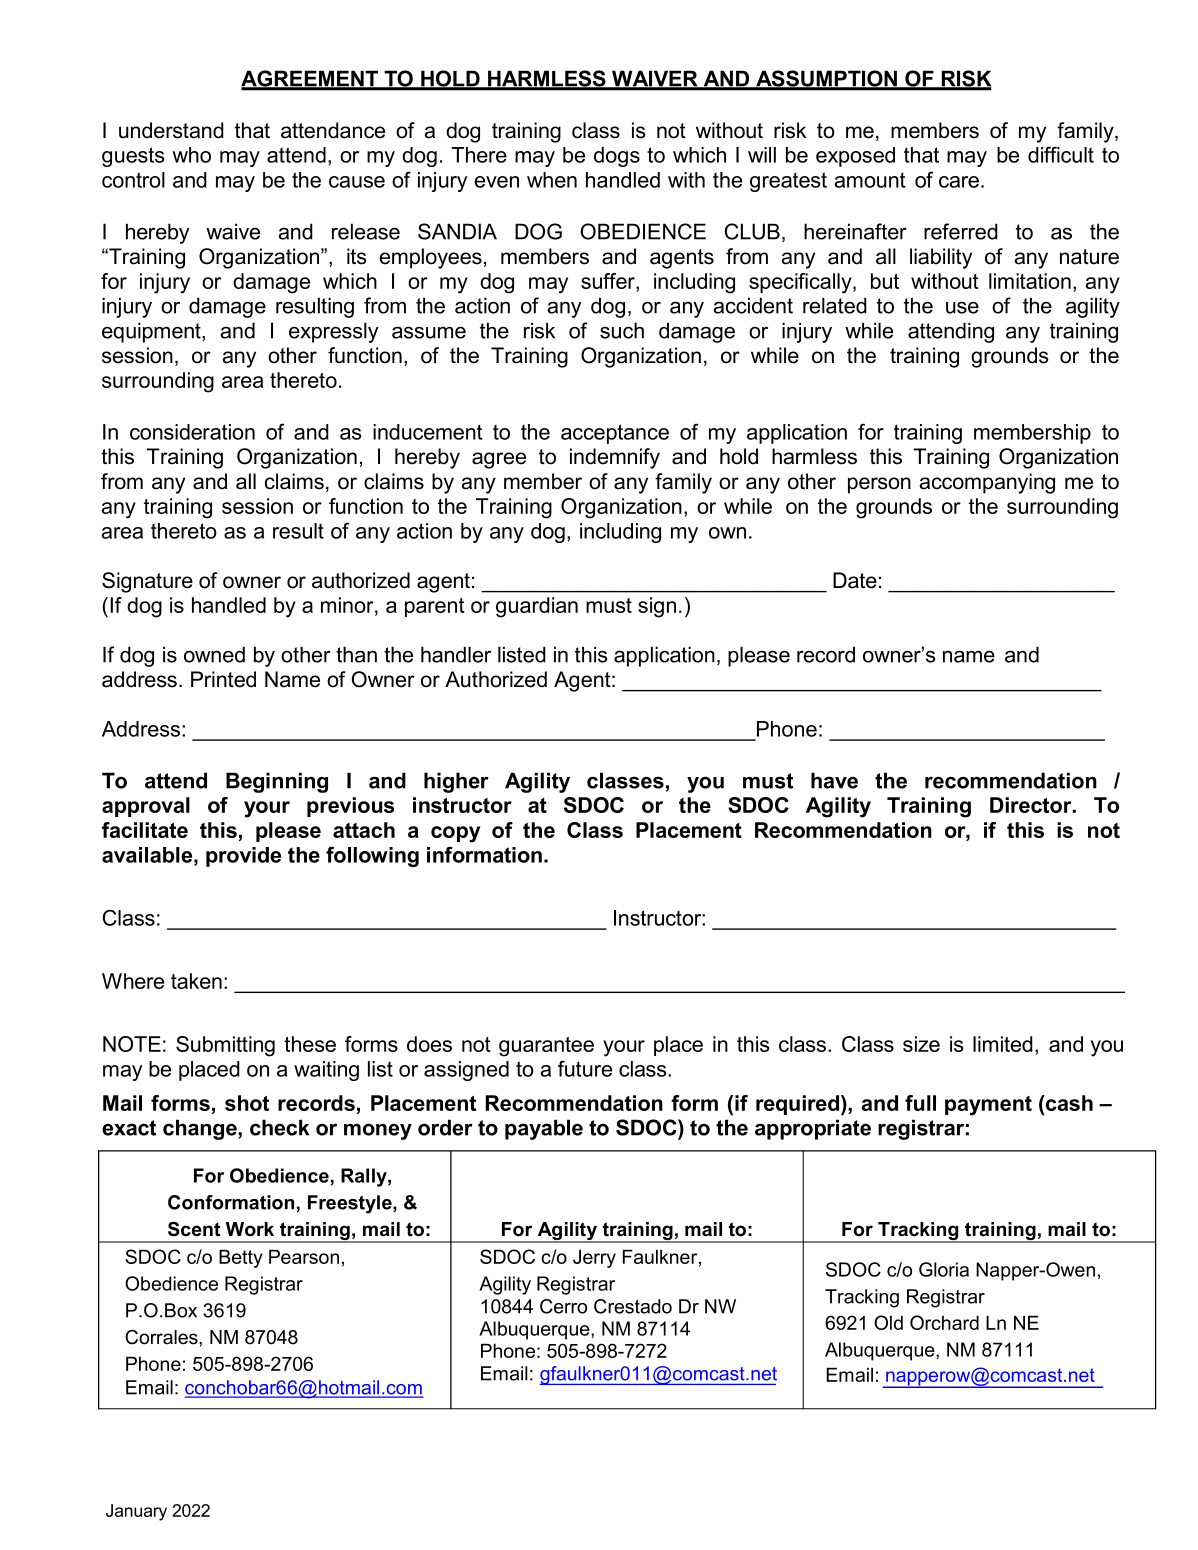 The image size is (1198, 1550). Describe the element at coordinates (921, 1044) in the screenshot. I see `size` at that location.
